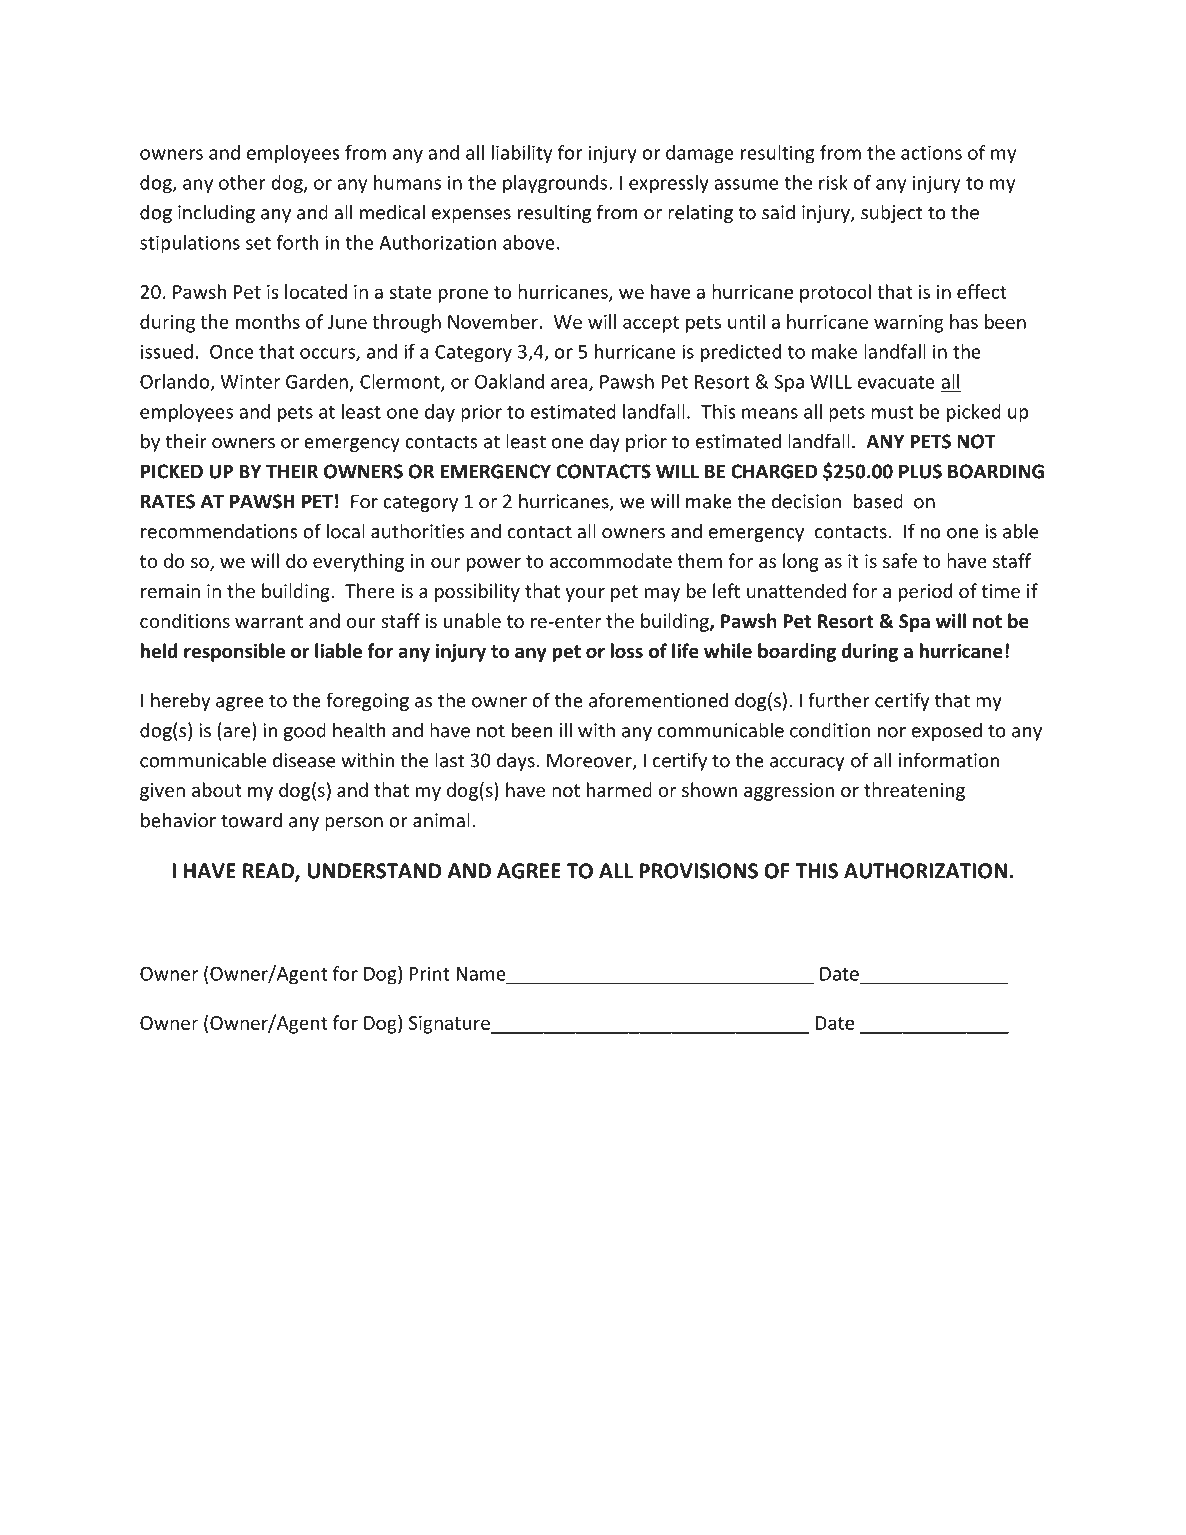 This screenshot has width=1186, height=1535. What do you see at coordinates (698, 871) in the screenshot?
I see `PROVISIONS` at bounding box center [698, 871].
